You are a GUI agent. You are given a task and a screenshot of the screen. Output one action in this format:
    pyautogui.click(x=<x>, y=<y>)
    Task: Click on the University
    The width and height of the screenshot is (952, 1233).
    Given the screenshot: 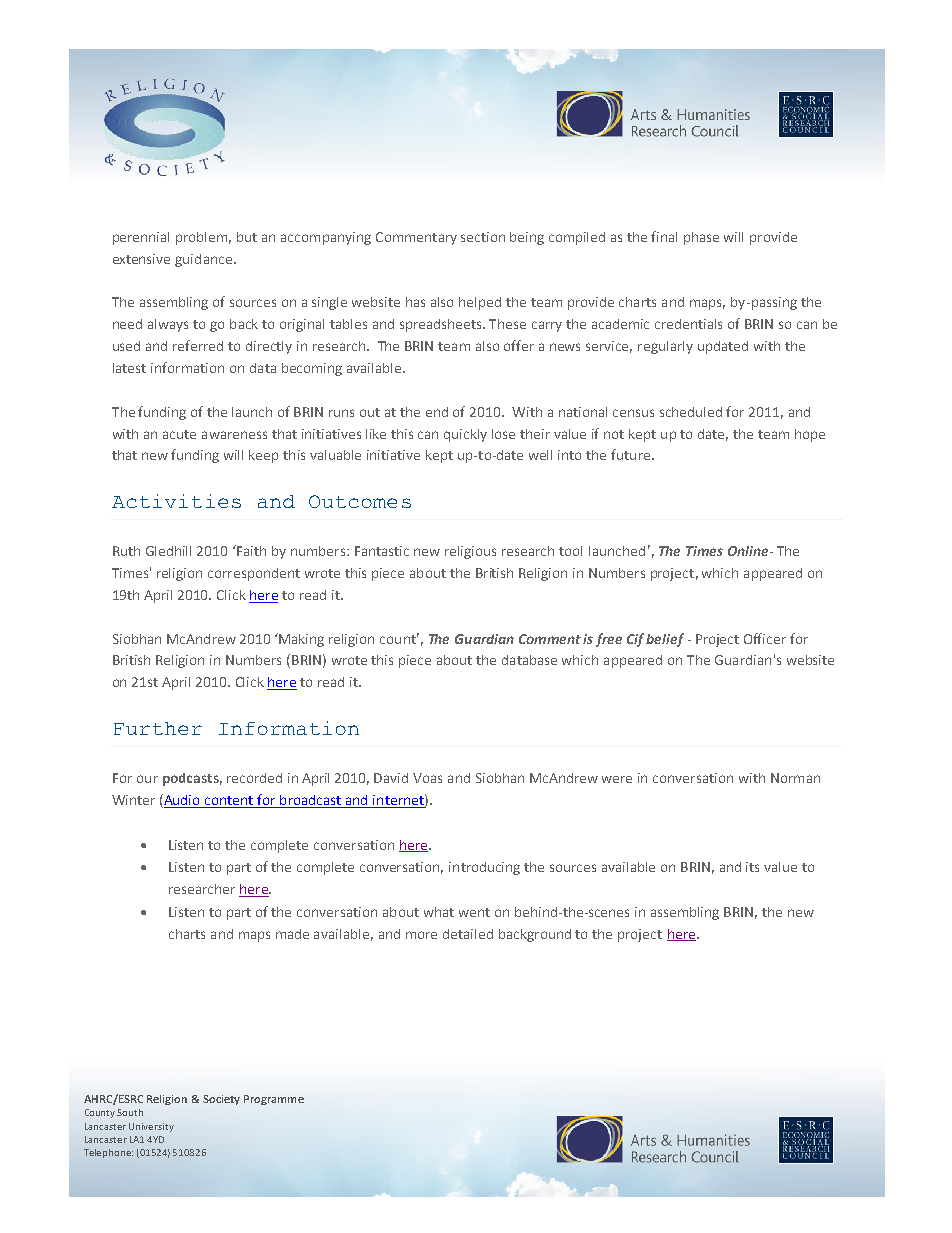 What is the action you would take?
    pyautogui.click(x=151, y=1127)
